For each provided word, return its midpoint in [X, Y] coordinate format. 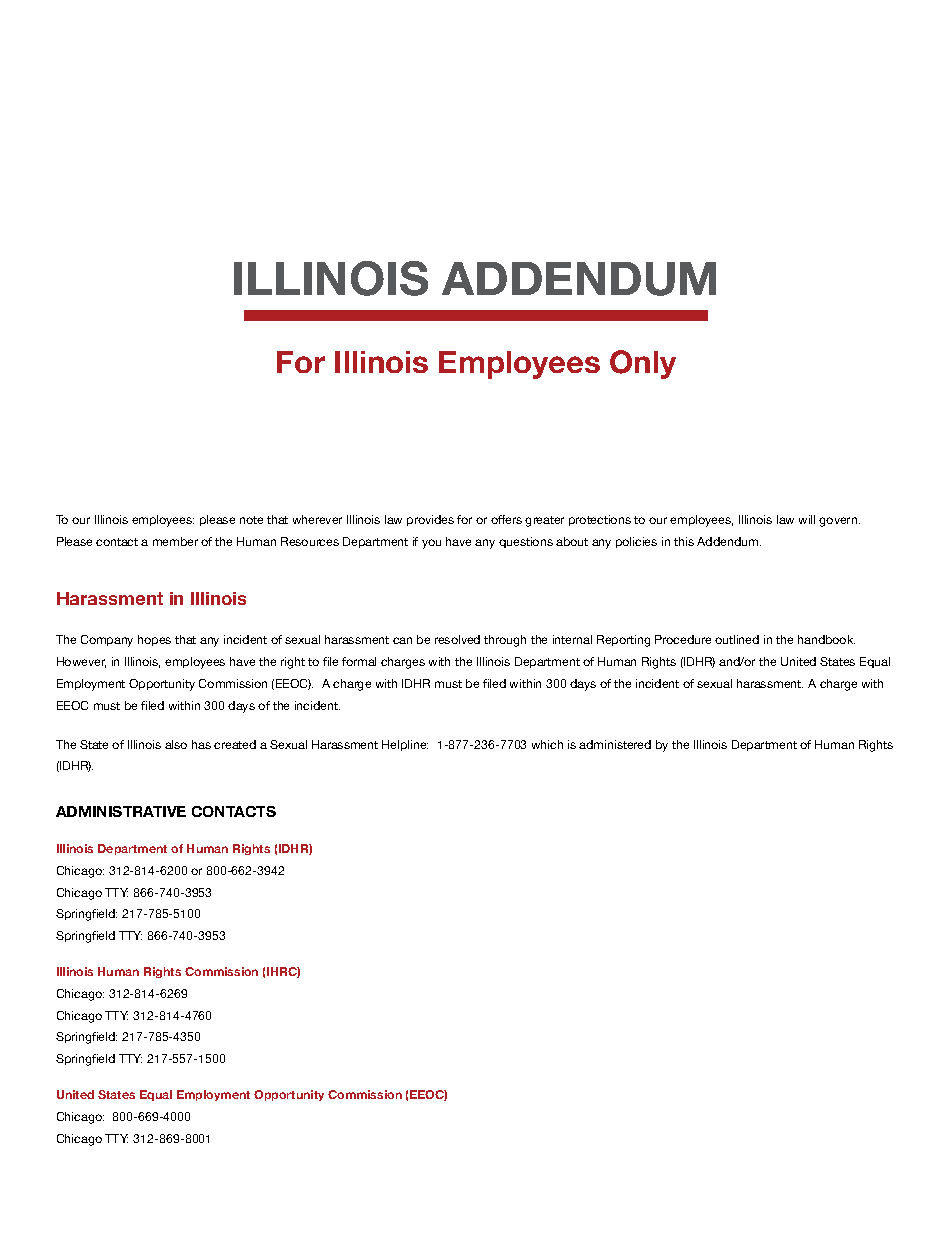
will [807, 519]
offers [506, 519]
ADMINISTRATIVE [121, 811]
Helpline [405, 745]
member [175, 541]
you [431, 544]
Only [643, 364]
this [684, 541]
